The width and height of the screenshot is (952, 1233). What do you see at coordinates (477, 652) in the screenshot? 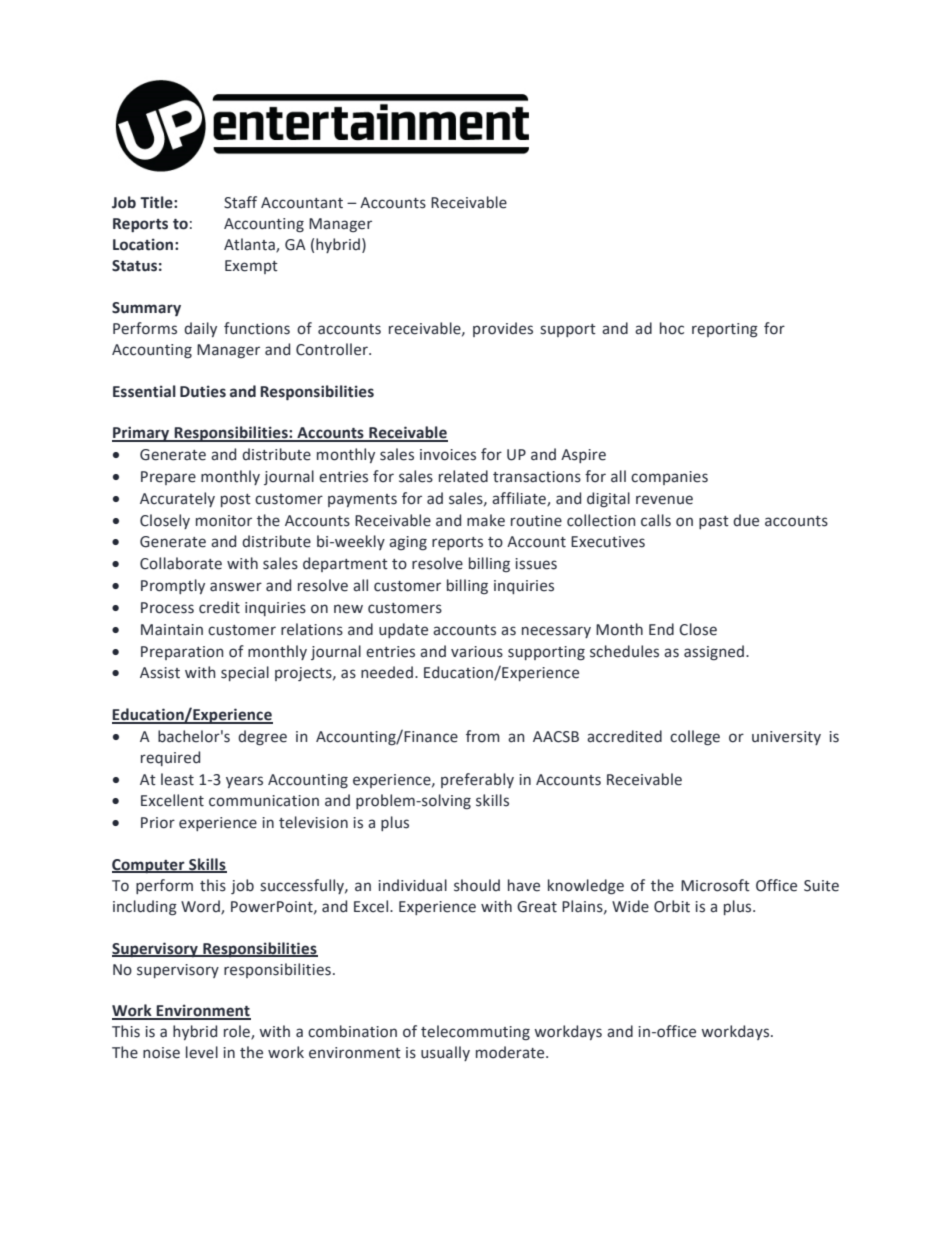
I see `various` at bounding box center [477, 652].
